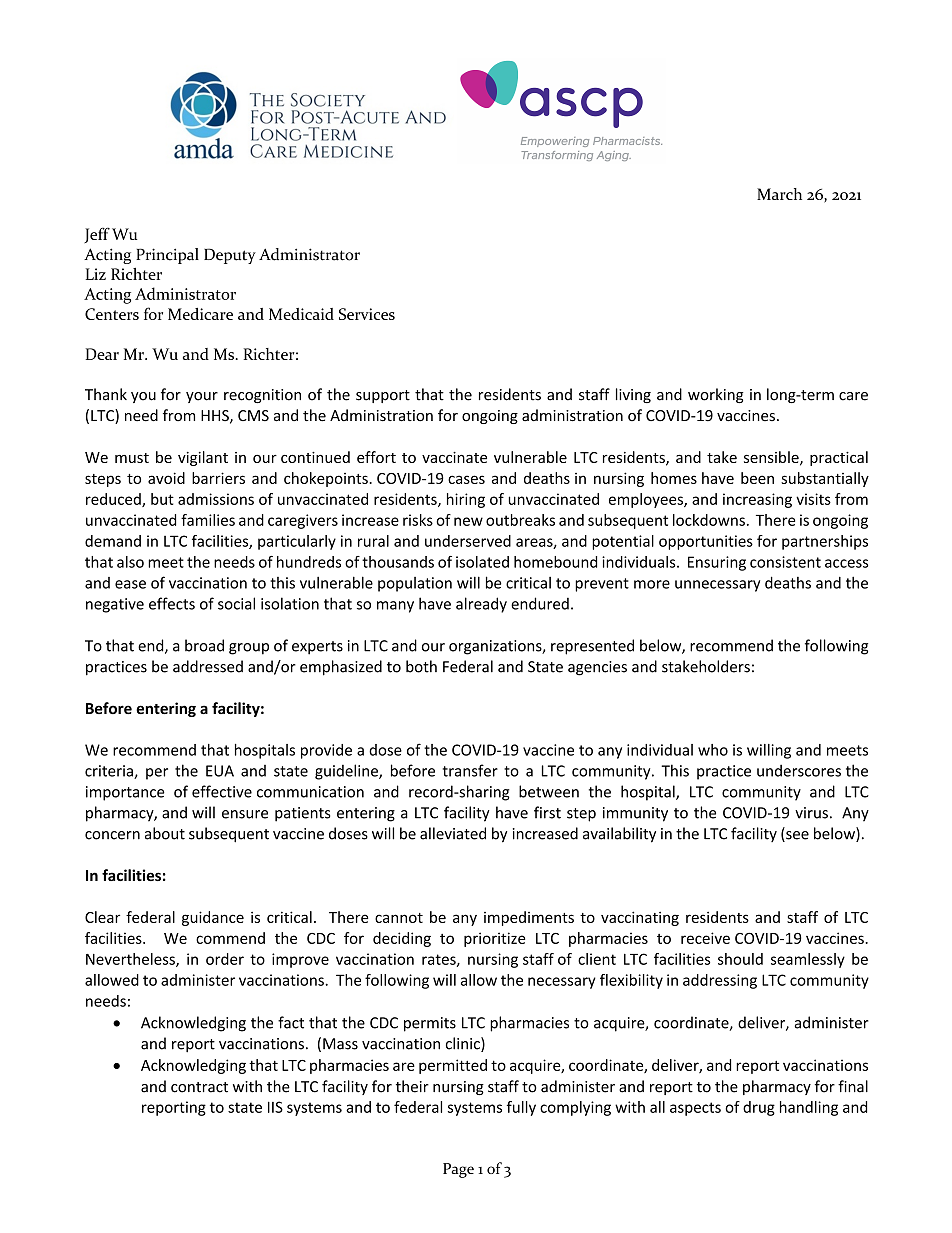 This screenshot has width=952, height=1233. Describe the element at coordinates (494, 939) in the screenshot. I see `prioritize` at that location.
